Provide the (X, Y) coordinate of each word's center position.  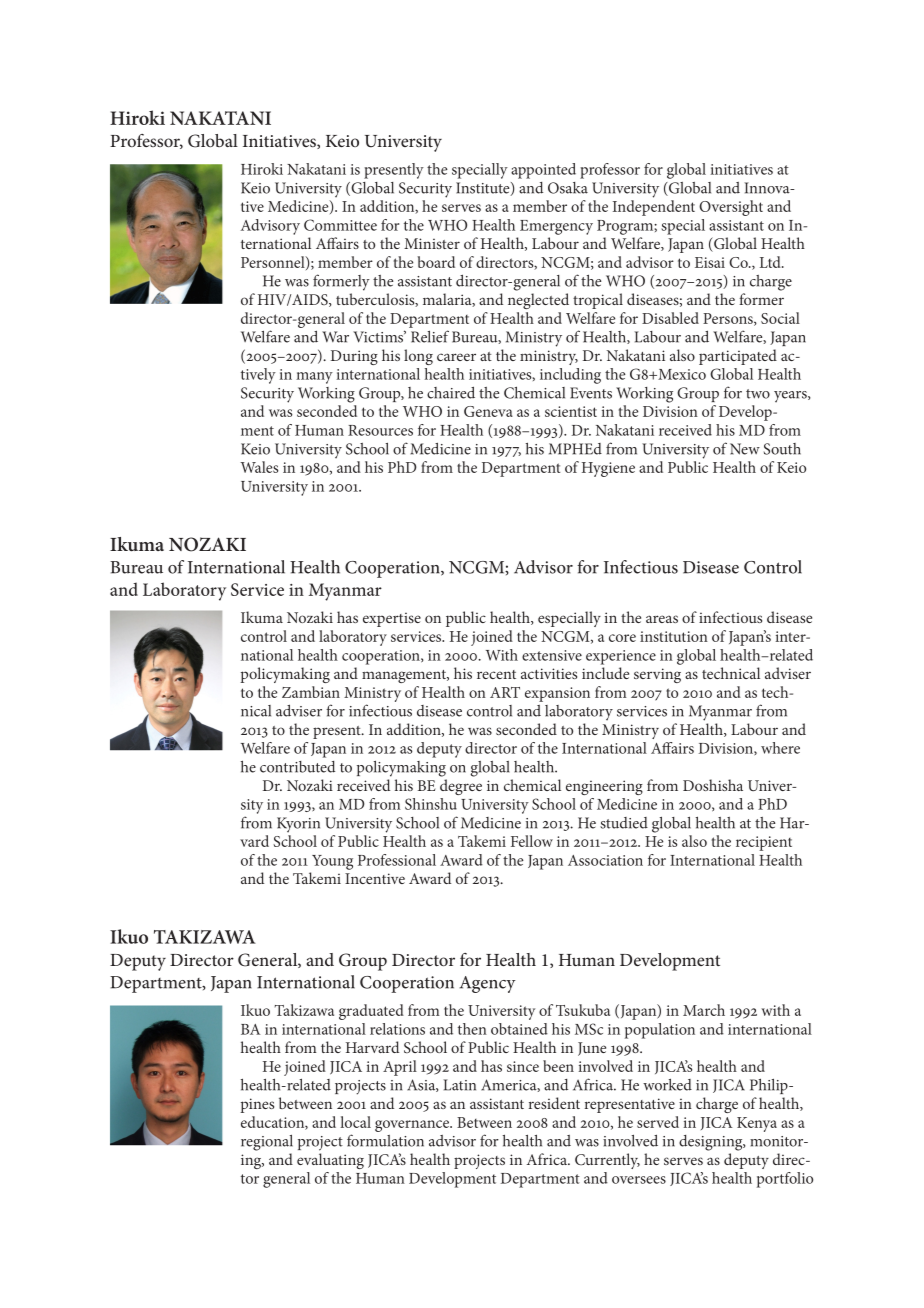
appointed (543, 171)
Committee (340, 225)
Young (332, 862)
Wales (259, 467)
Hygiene (608, 469)
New (745, 449)
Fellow (532, 841)
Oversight (731, 208)
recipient (764, 843)
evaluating (330, 1161)
